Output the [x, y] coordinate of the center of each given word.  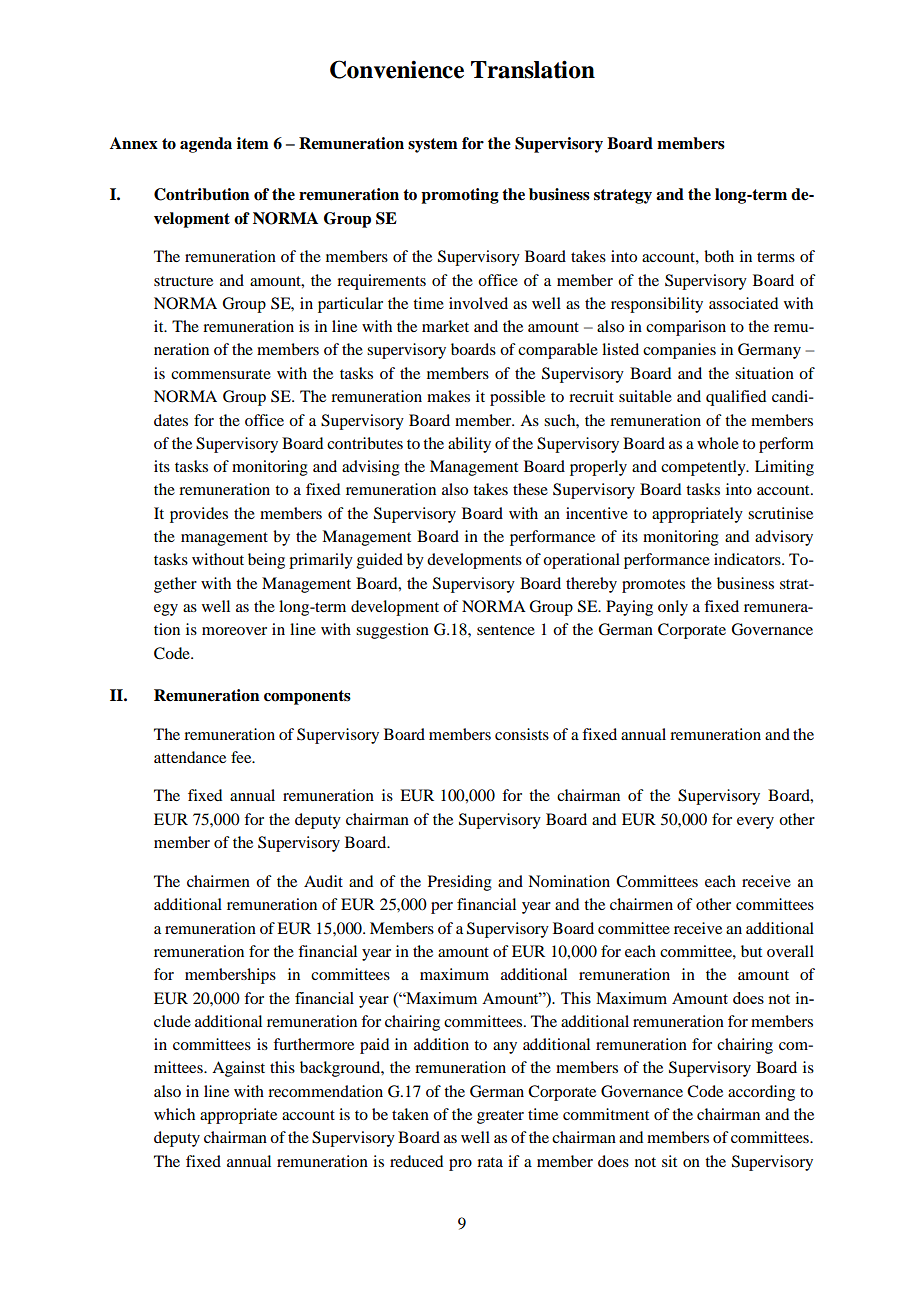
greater [500, 1117]
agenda [206, 145]
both [719, 256]
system [433, 145]
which [174, 1114]
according [761, 1093]
